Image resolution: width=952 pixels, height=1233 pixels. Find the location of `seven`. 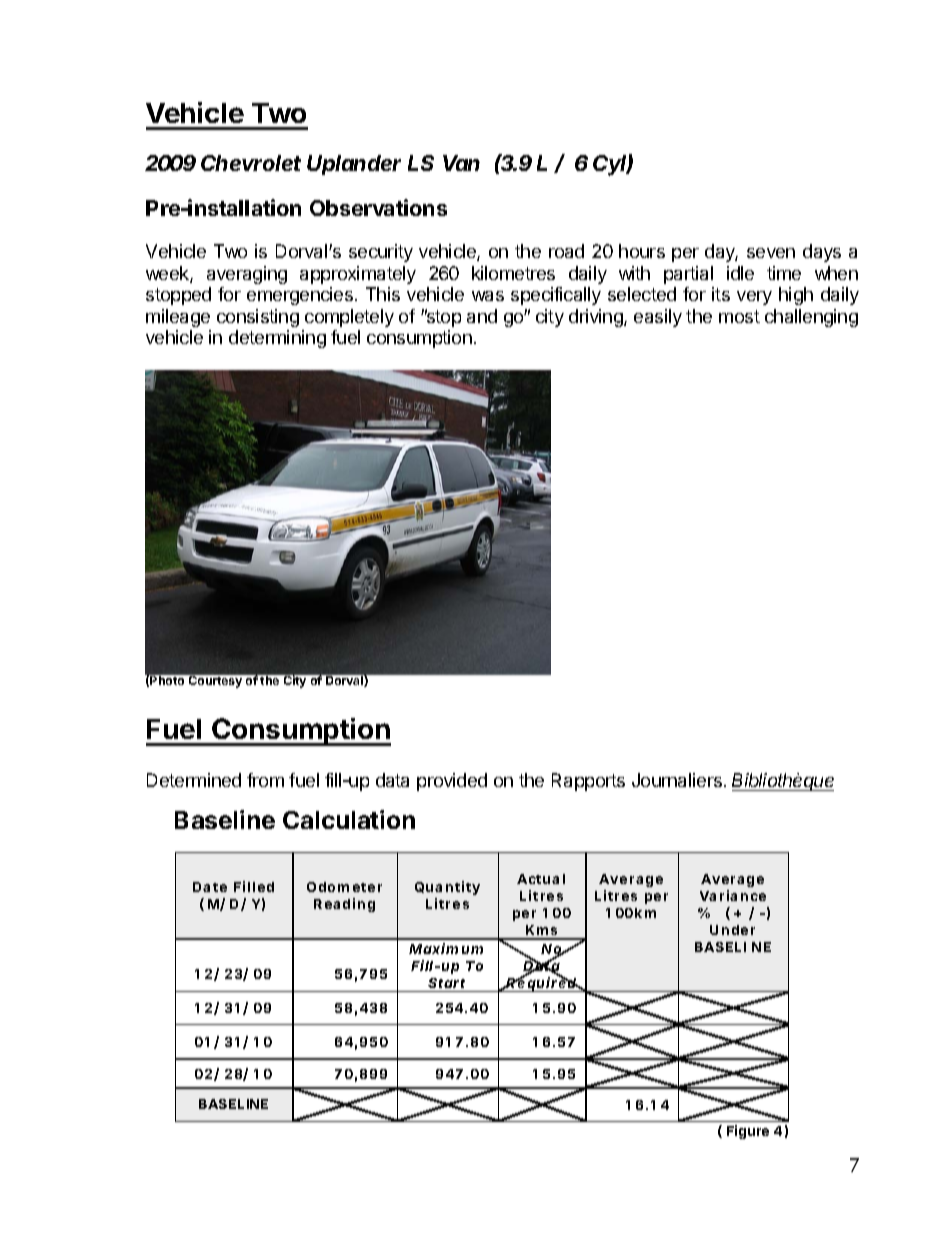

seven is located at coordinates (771, 253).
